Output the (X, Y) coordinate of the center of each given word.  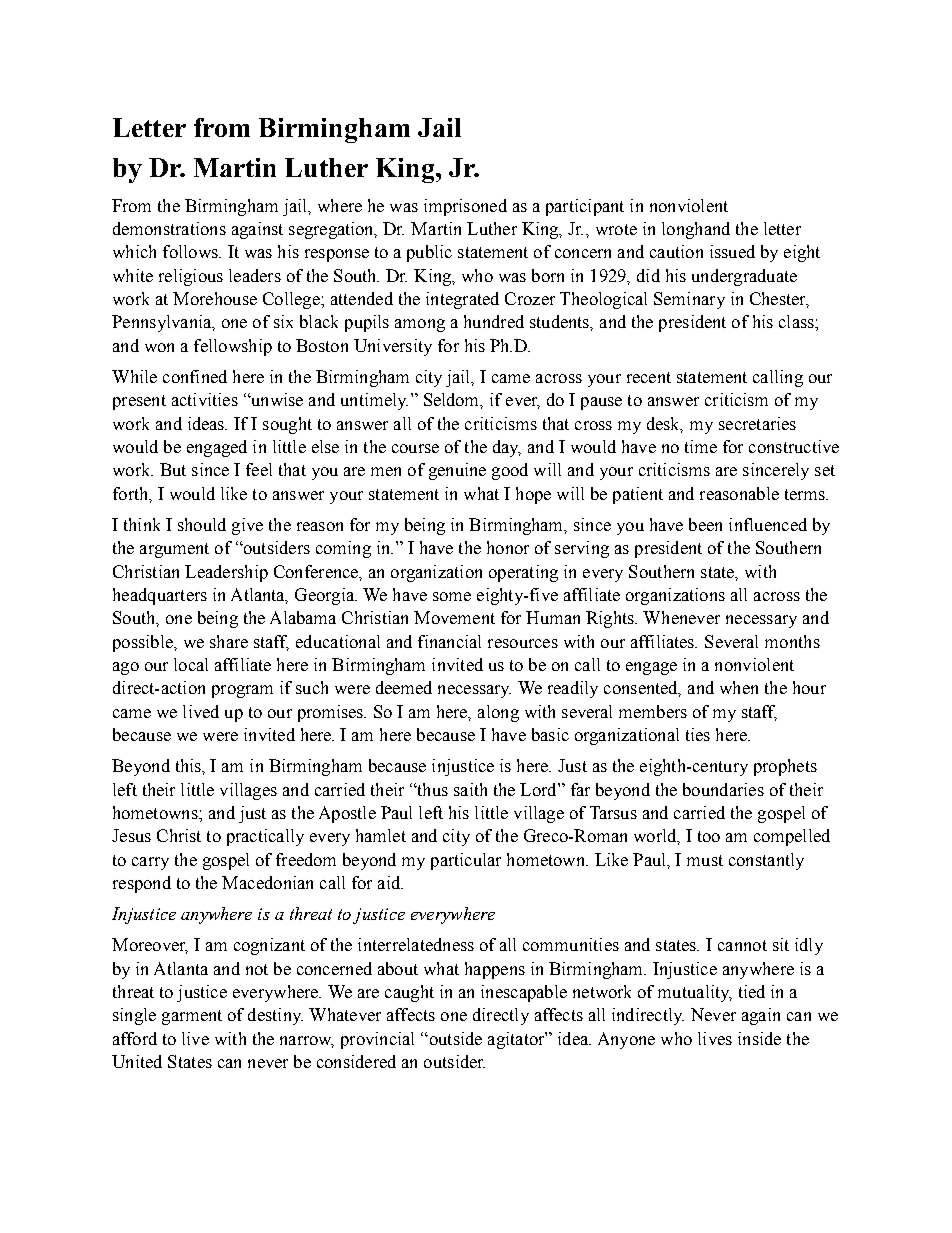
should (202, 524)
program (242, 691)
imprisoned (465, 207)
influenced (768, 524)
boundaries (723, 789)
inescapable (524, 993)
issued (732, 251)
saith (470, 789)
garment (192, 1017)
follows (191, 251)
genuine (457, 471)
